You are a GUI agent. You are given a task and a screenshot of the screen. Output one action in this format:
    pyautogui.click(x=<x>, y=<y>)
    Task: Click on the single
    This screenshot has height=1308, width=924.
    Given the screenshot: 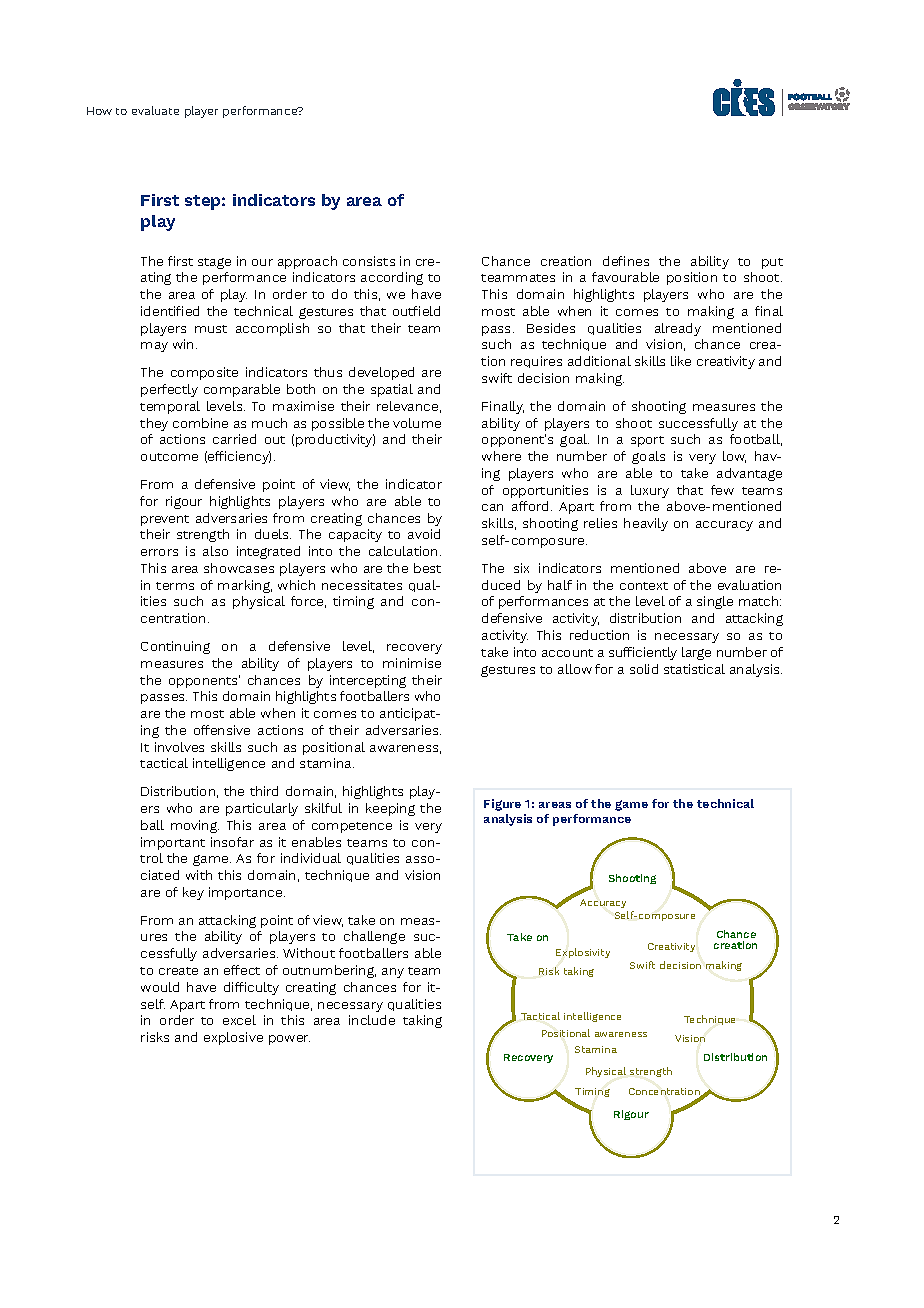 What is the action you would take?
    pyautogui.click(x=715, y=602)
